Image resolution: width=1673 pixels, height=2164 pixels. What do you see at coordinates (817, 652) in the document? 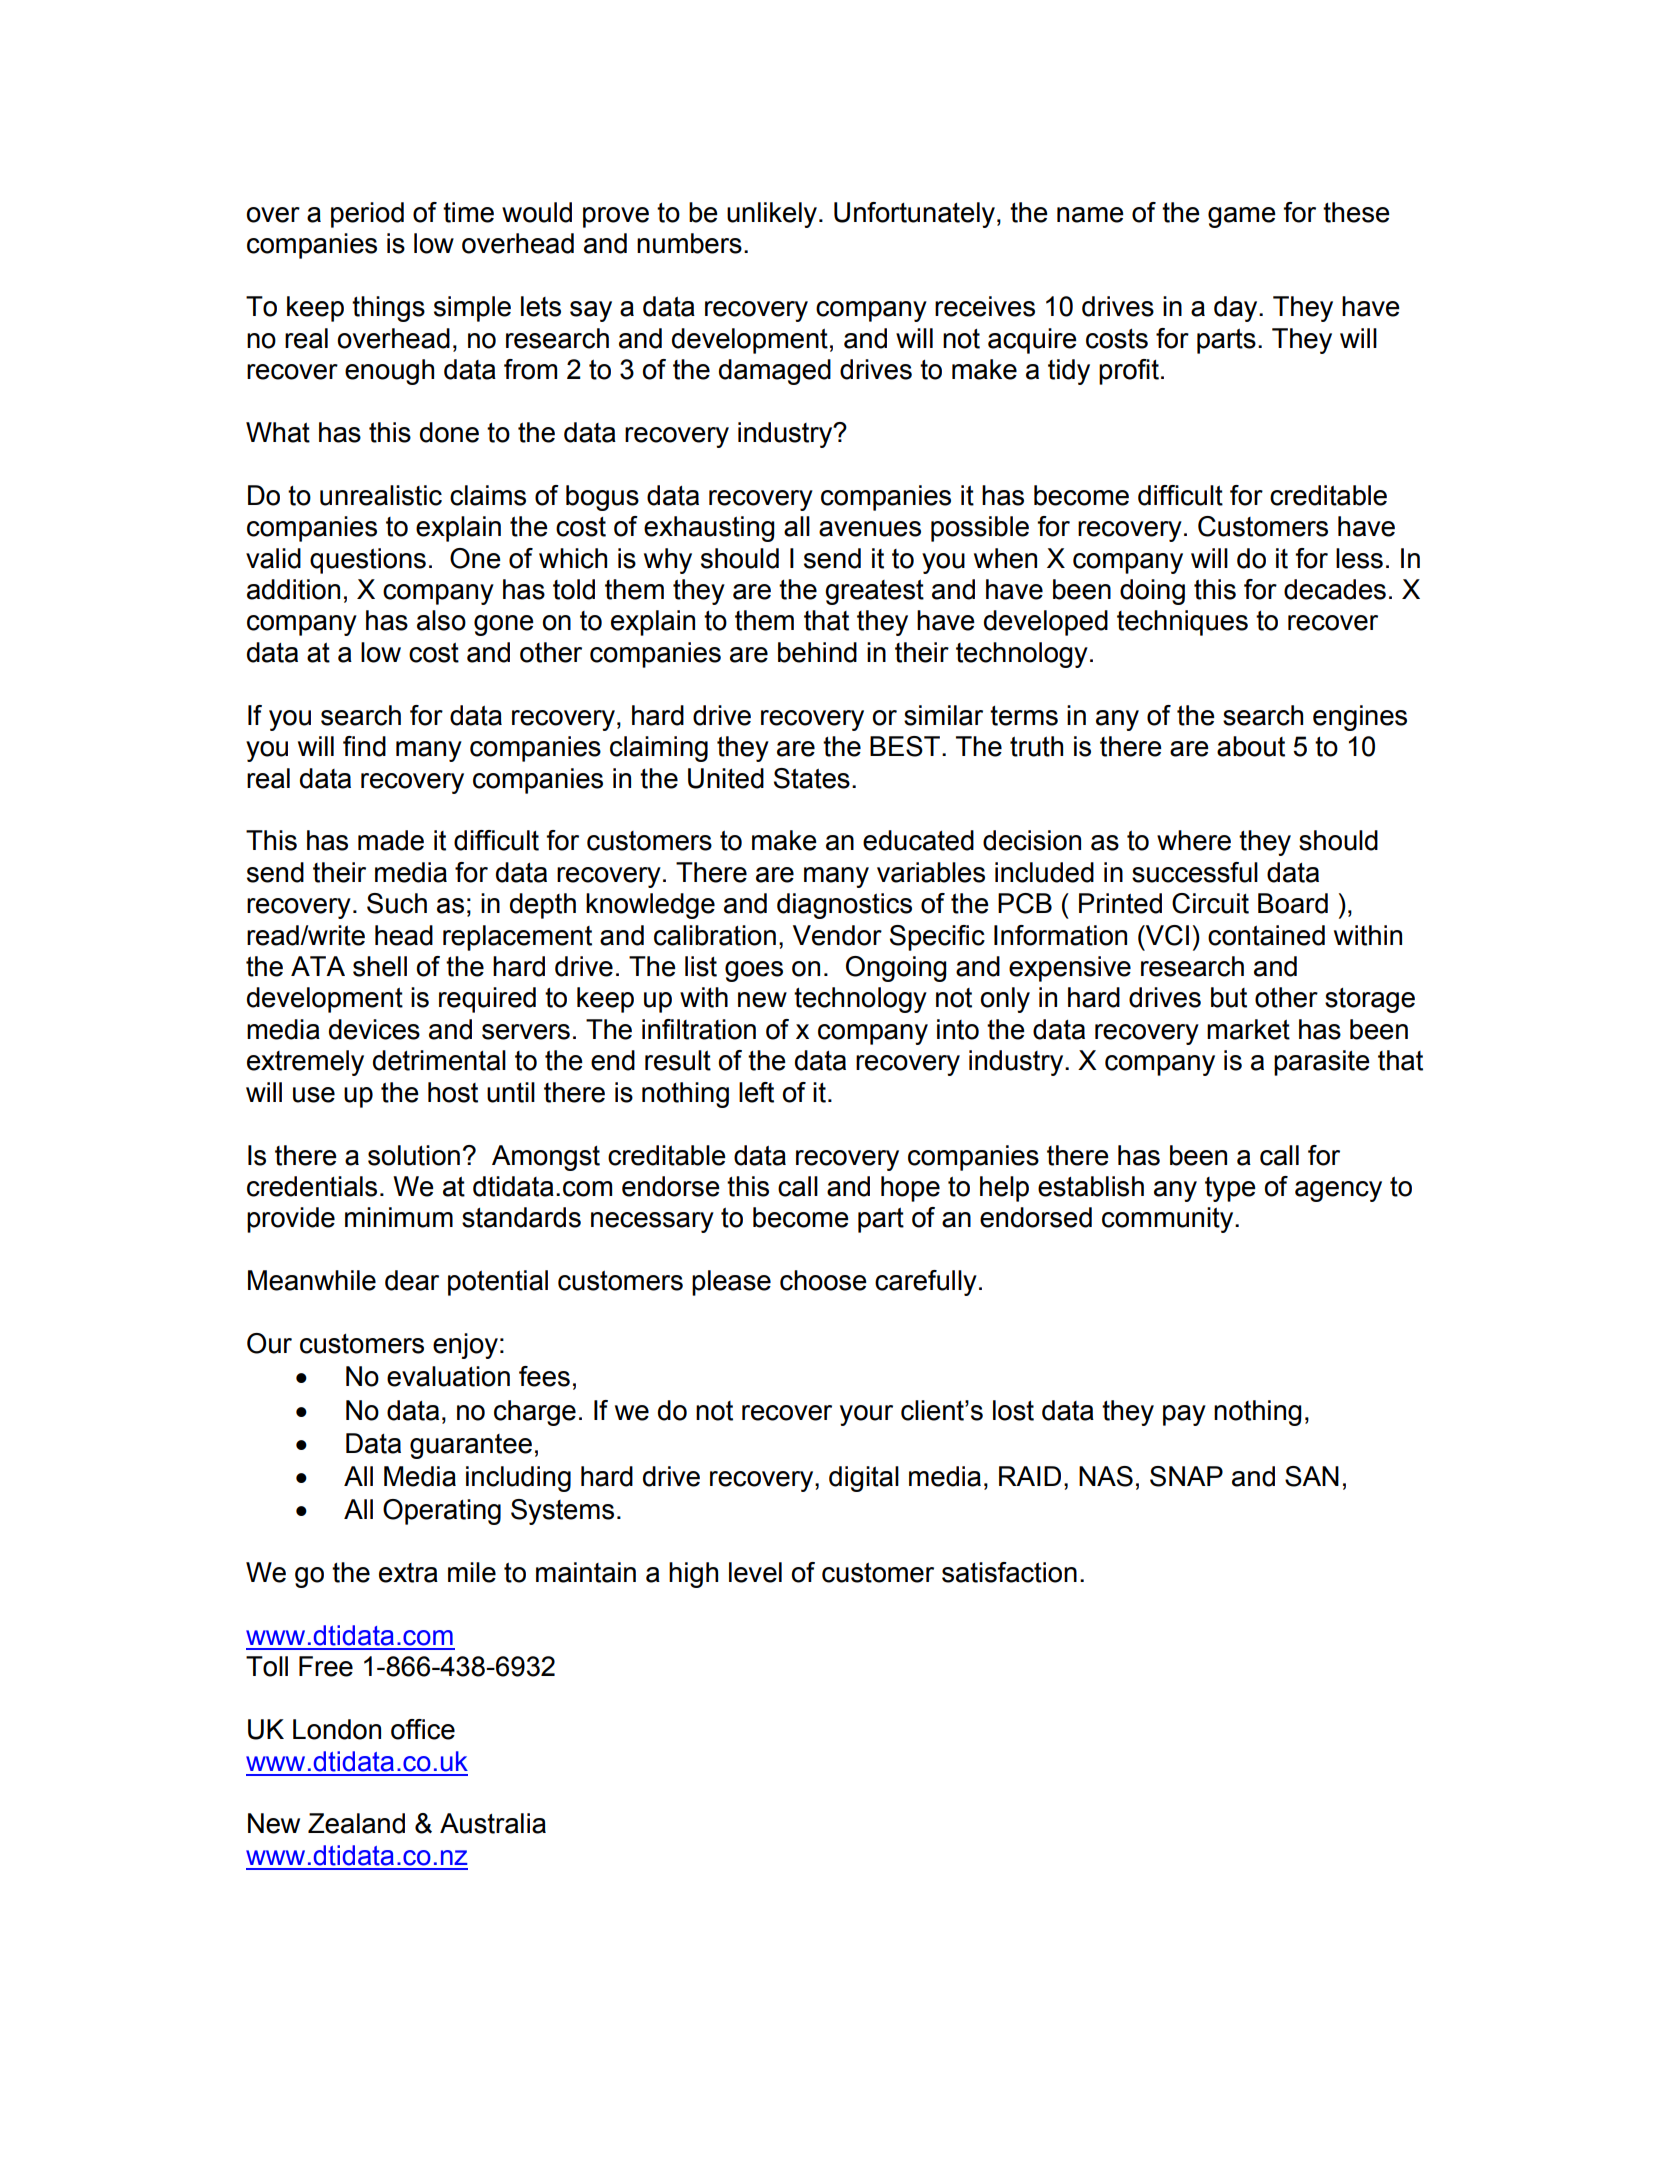
I see `behind` at bounding box center [817, 652].
